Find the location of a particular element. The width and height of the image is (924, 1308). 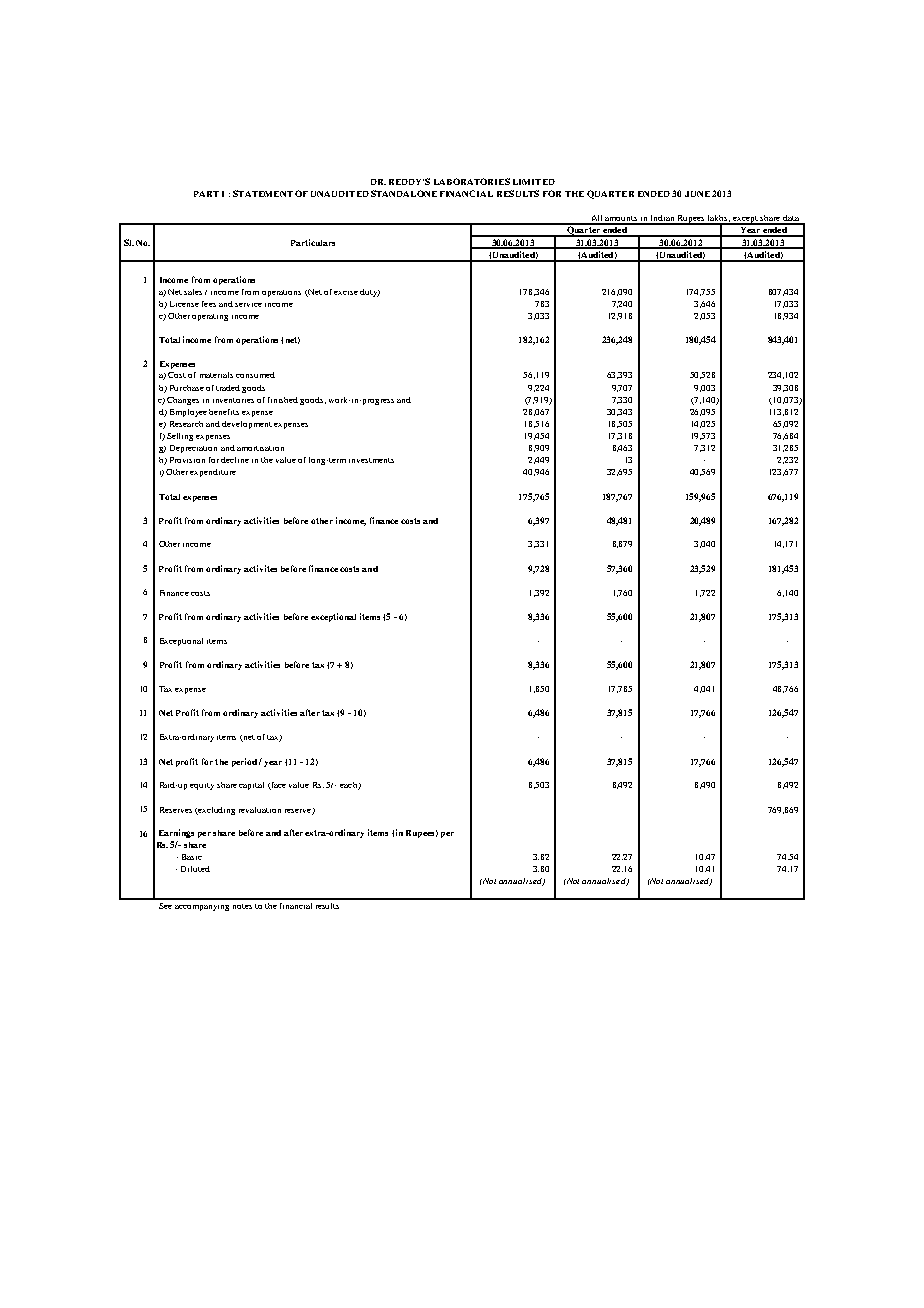

STATEMENT is located at coordinates (263, 193).
